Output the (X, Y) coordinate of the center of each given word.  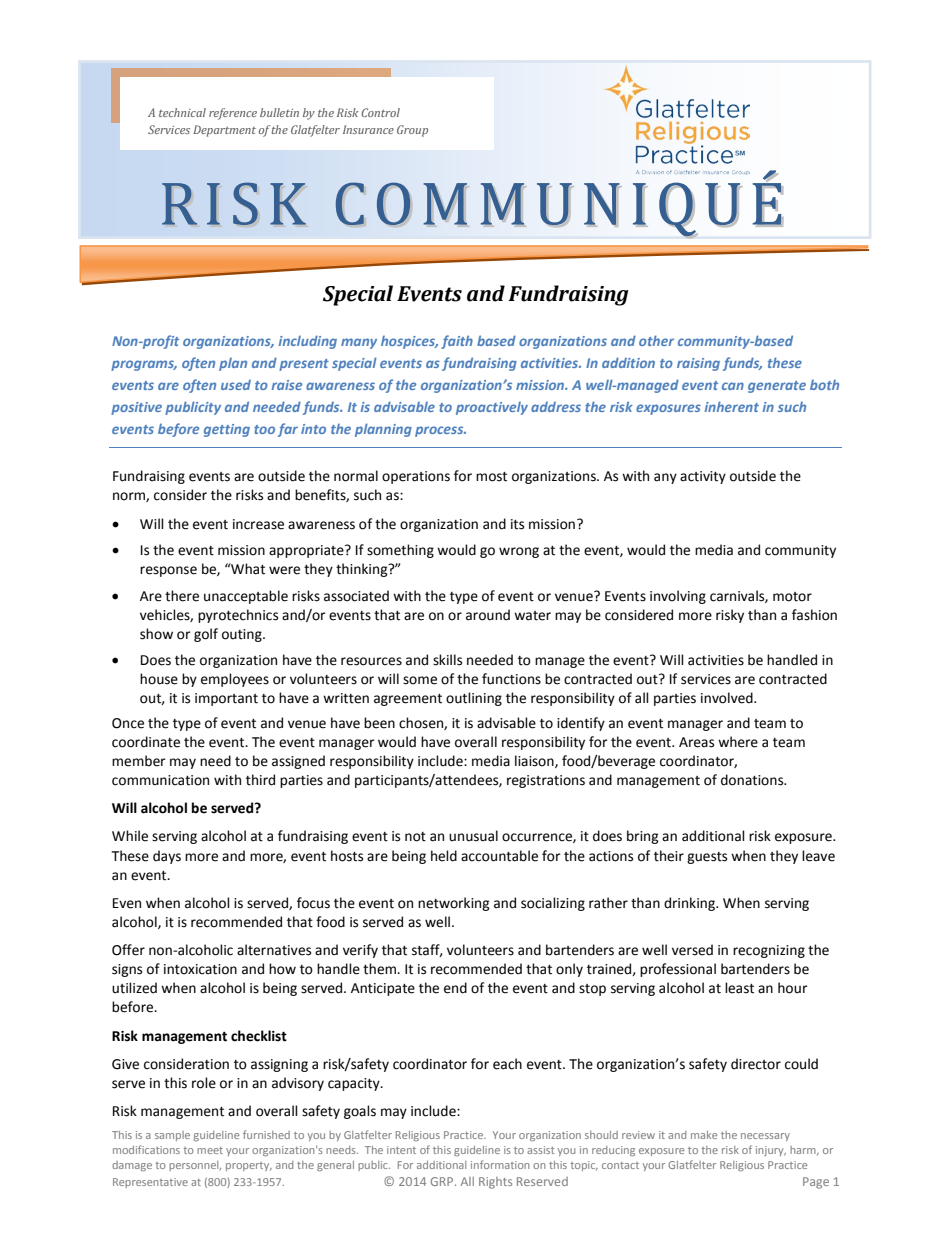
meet (210, 1150)
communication (160, 780)
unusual (473, 836)
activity (703, 477)
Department (224, 131)
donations (753, 780)
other (656, 340)
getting (227, 430)
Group (412, 131)
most (491, 477)
